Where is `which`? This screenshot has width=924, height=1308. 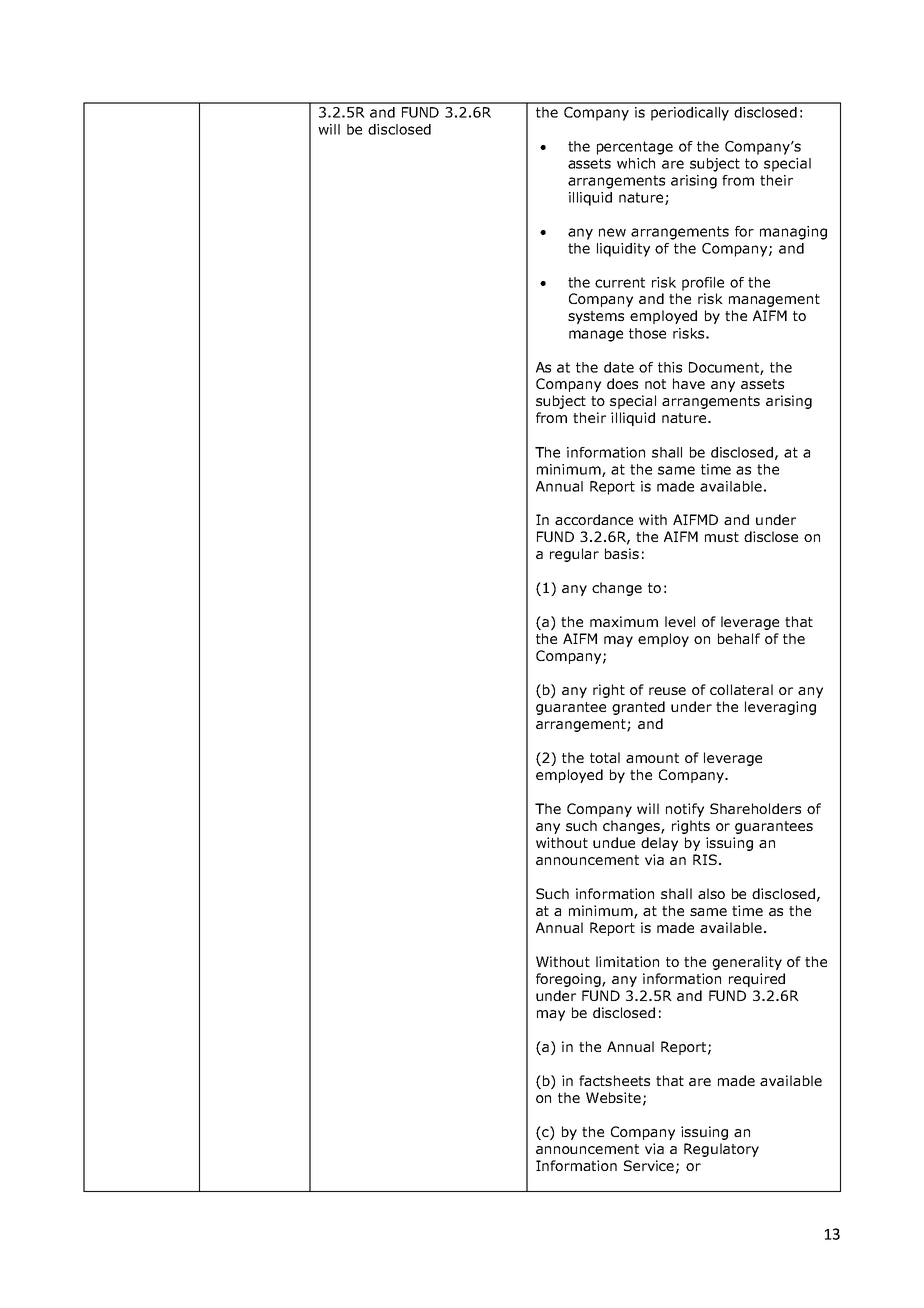 which is located at coordinates (636, 163).
